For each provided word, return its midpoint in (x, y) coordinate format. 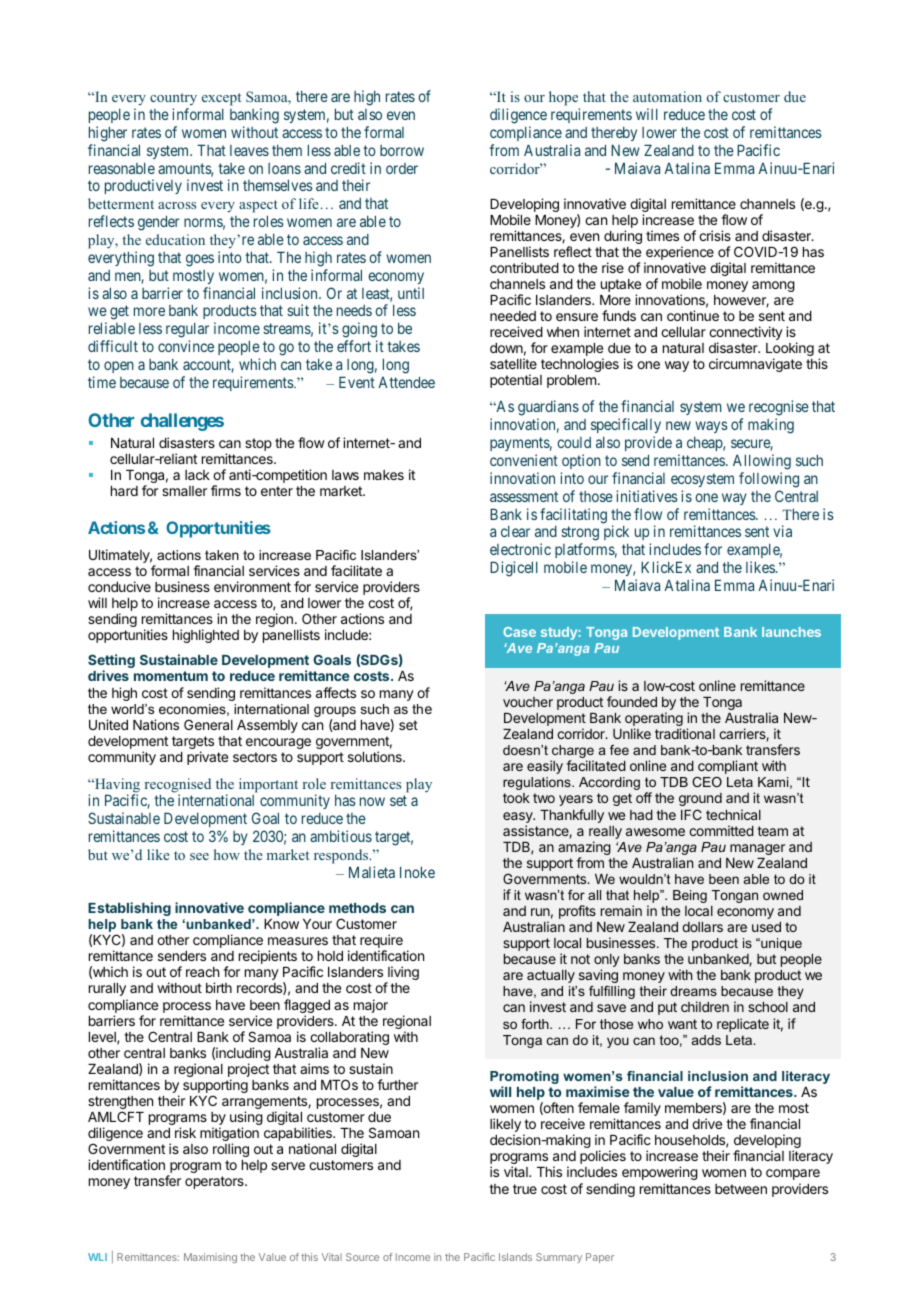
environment (252, 586)
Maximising (210, 1258)
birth (219, 987)
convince (186, 346)
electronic (520, 549)
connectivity (746, 334)
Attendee (406, 382)
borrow (402, 150)
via (782, 531)
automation (667, 96)
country (173, 99)
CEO (707, 782)
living (402, 974)
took (516, 798)
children (705, 1006)
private (207, 758)
